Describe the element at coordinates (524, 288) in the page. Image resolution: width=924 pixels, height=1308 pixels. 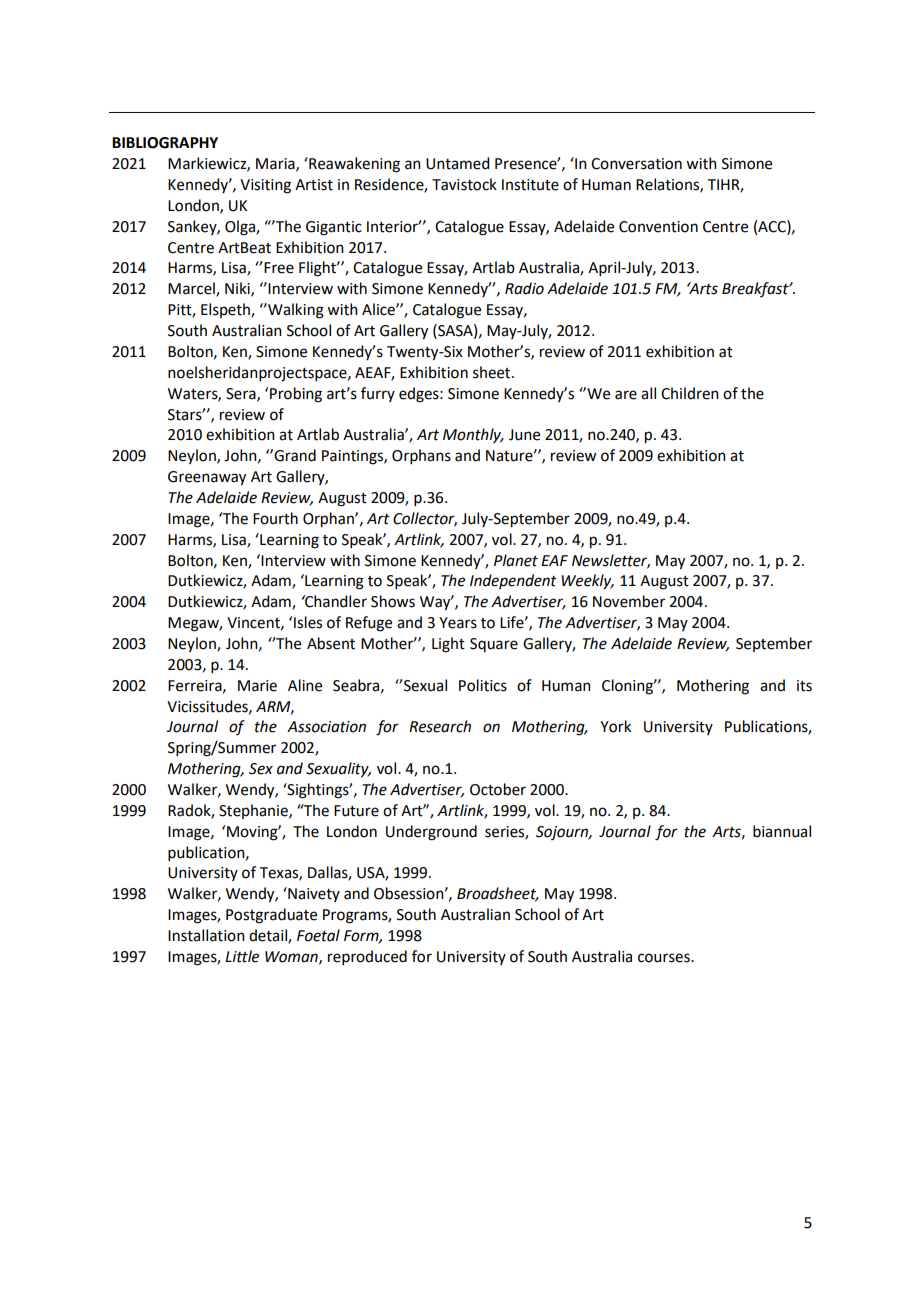
I see `Radio` at that location.
